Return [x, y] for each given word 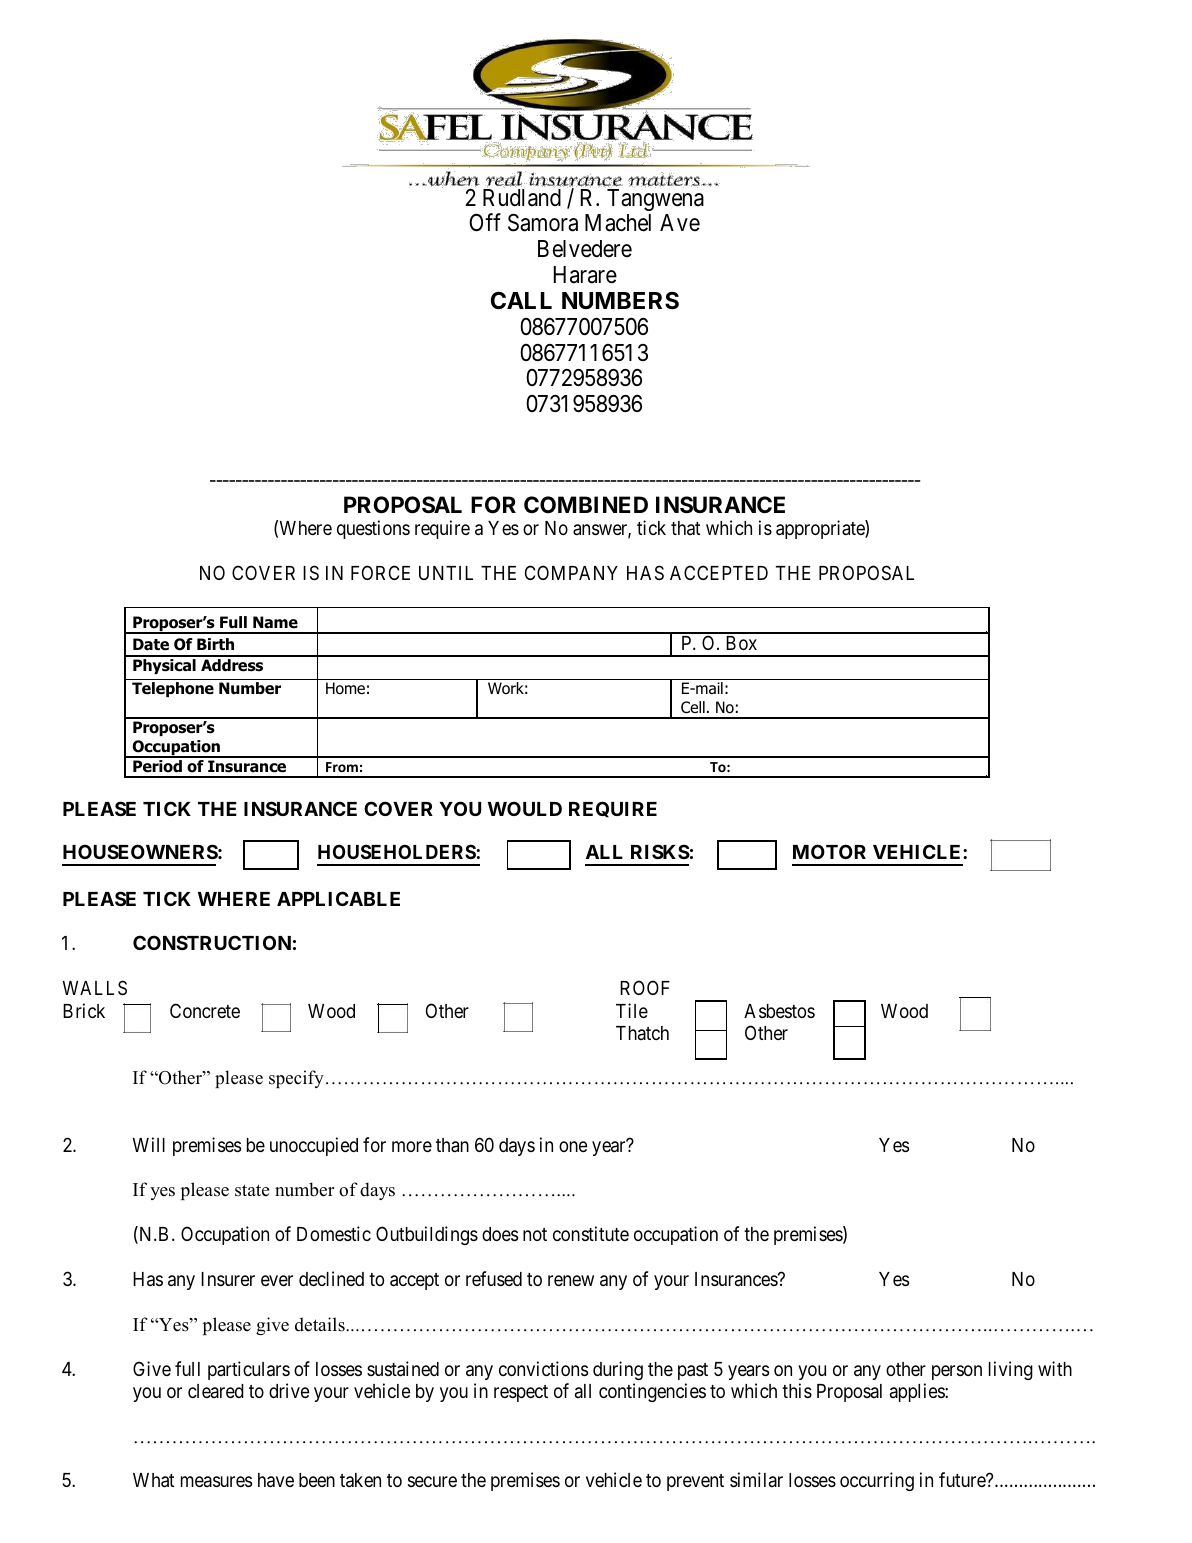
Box [741, 643]
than [452, 1145]
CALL [521, 300]
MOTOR [829, 851]
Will [149, 1144]
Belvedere [585, 249]
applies [918, 1392]
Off [485, 223]
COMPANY [571, 572]
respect [521, 1393]
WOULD [525, 808]
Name [275, 622]
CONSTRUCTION [212, 942]
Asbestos [779, 1011]
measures [216, 1481]
